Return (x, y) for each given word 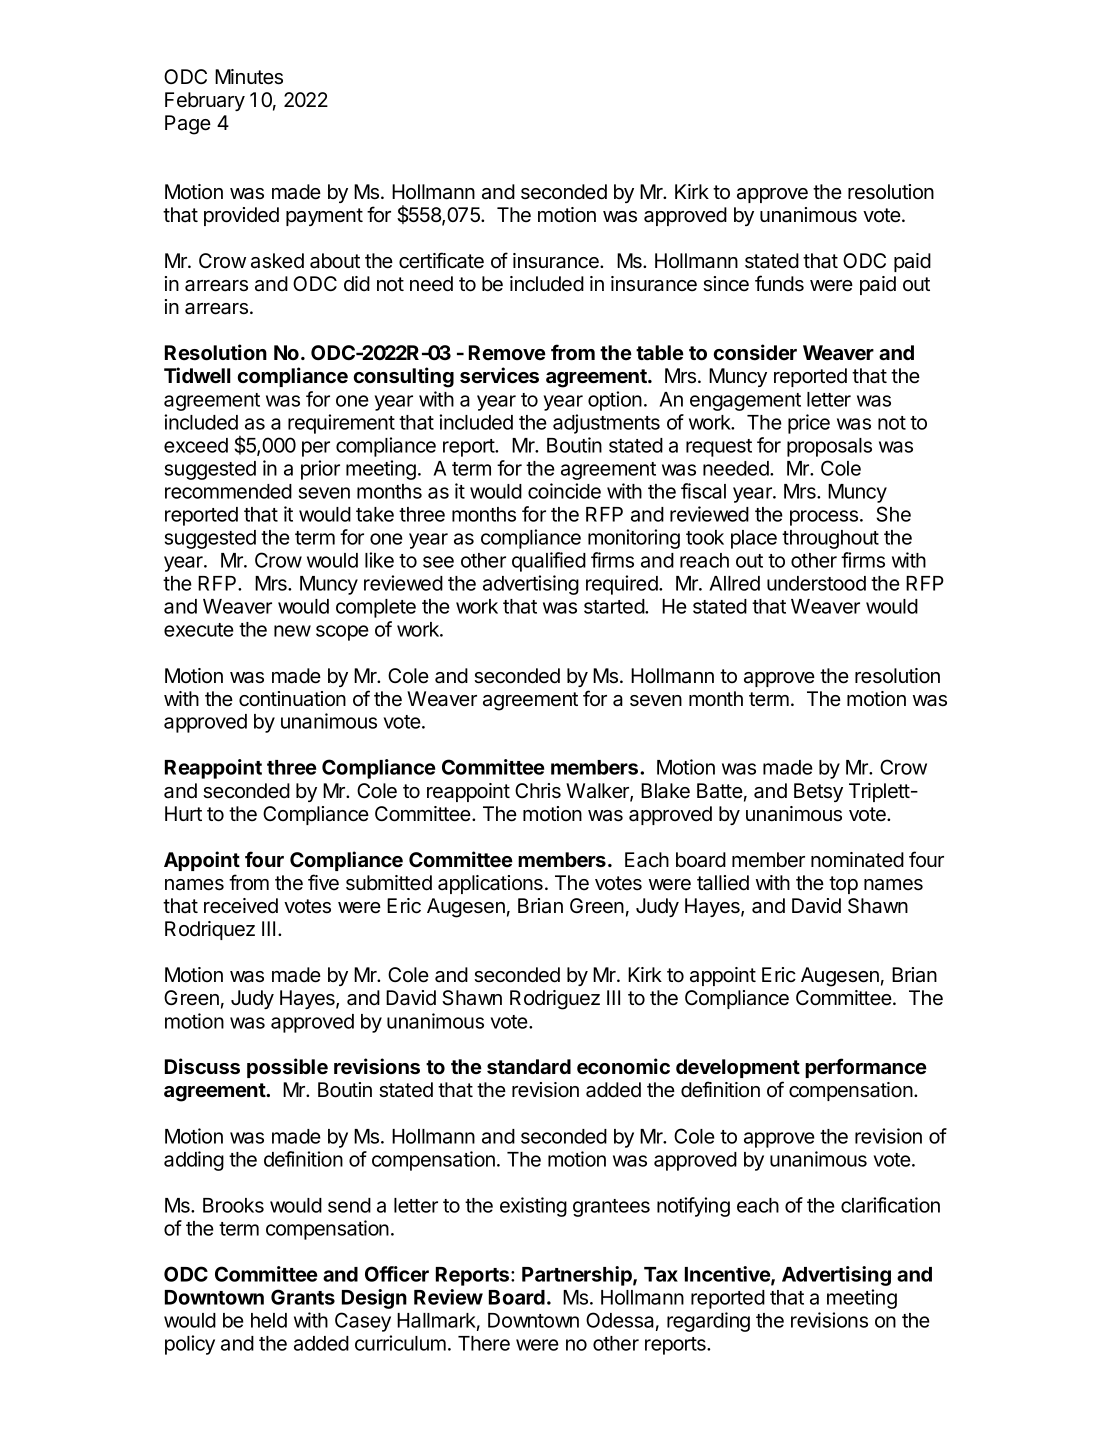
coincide (564, 491)
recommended (228, 491)
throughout (830, 539)
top (843, 885)
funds (779, 283)
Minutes (249, 77)
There (484, 1343)
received (241, 906)
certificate (441, 260)
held (269, 1320)
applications (490, 884)
